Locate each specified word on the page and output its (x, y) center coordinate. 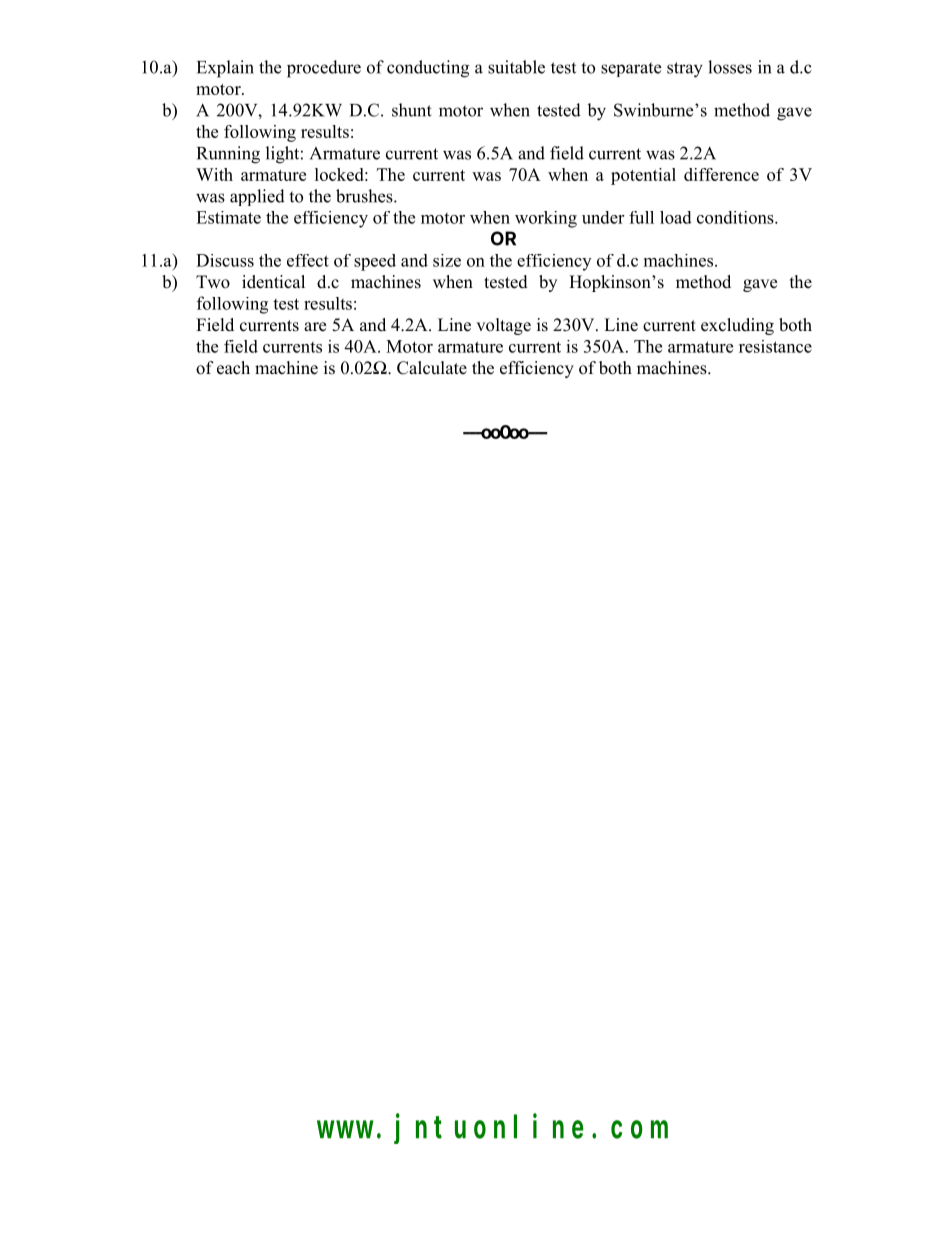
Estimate (228, 217)
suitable (516, 67)
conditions (736, 217)
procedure (324, 69)
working (546, 219)
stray (685, 70)
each (233, 368)
